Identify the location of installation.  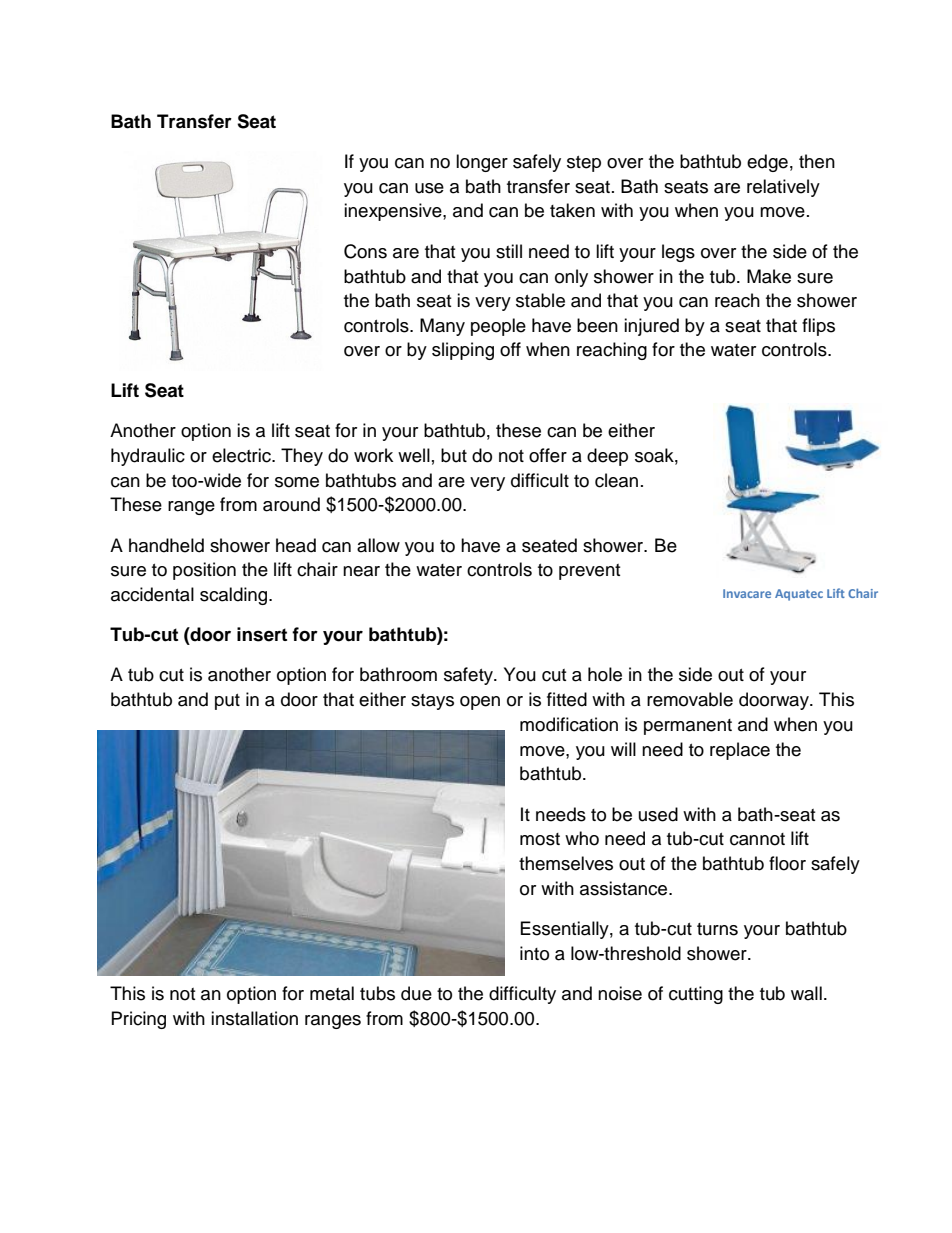
(254, 1018).
